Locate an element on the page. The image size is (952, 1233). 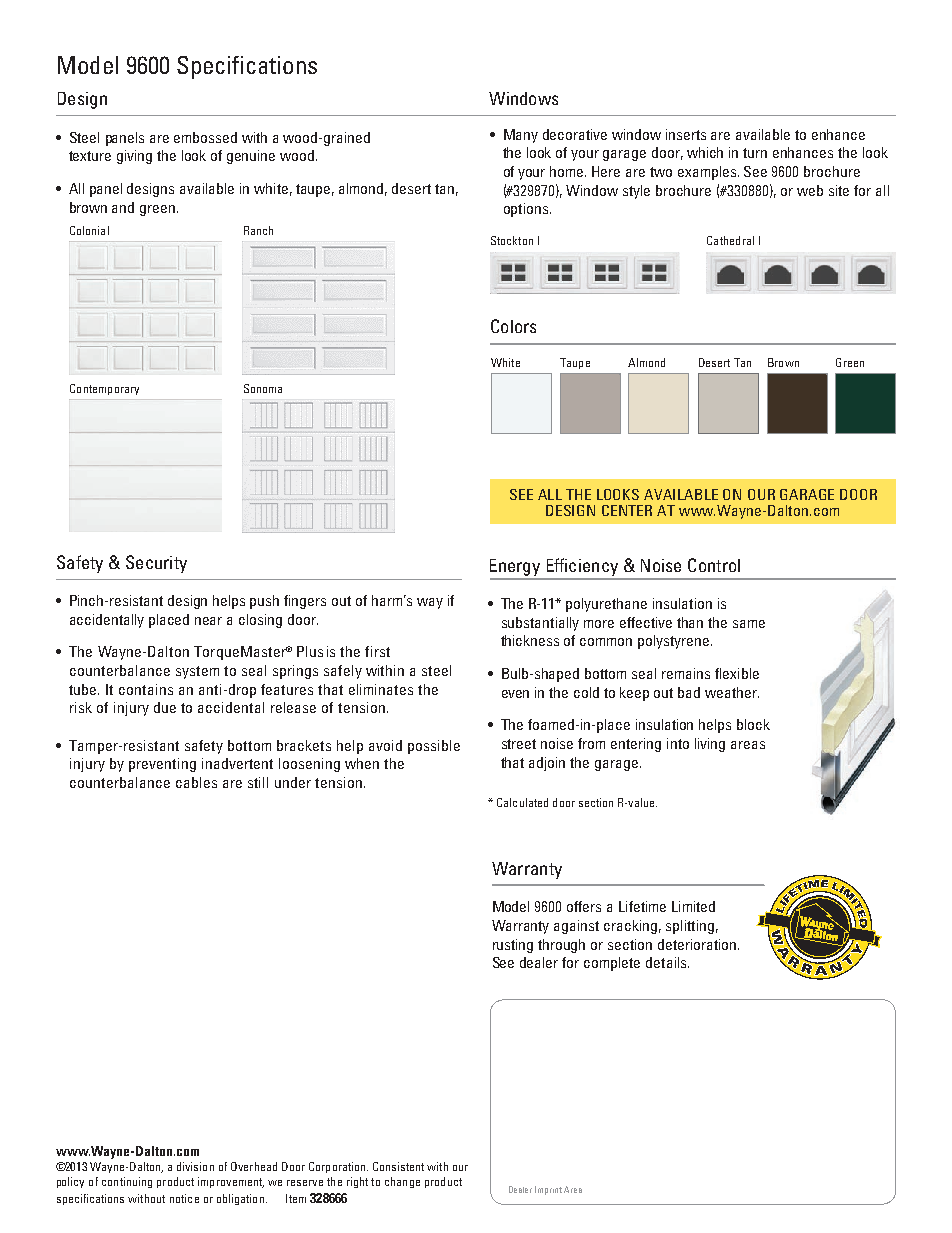
giving is located at coordinates (134, 157).
